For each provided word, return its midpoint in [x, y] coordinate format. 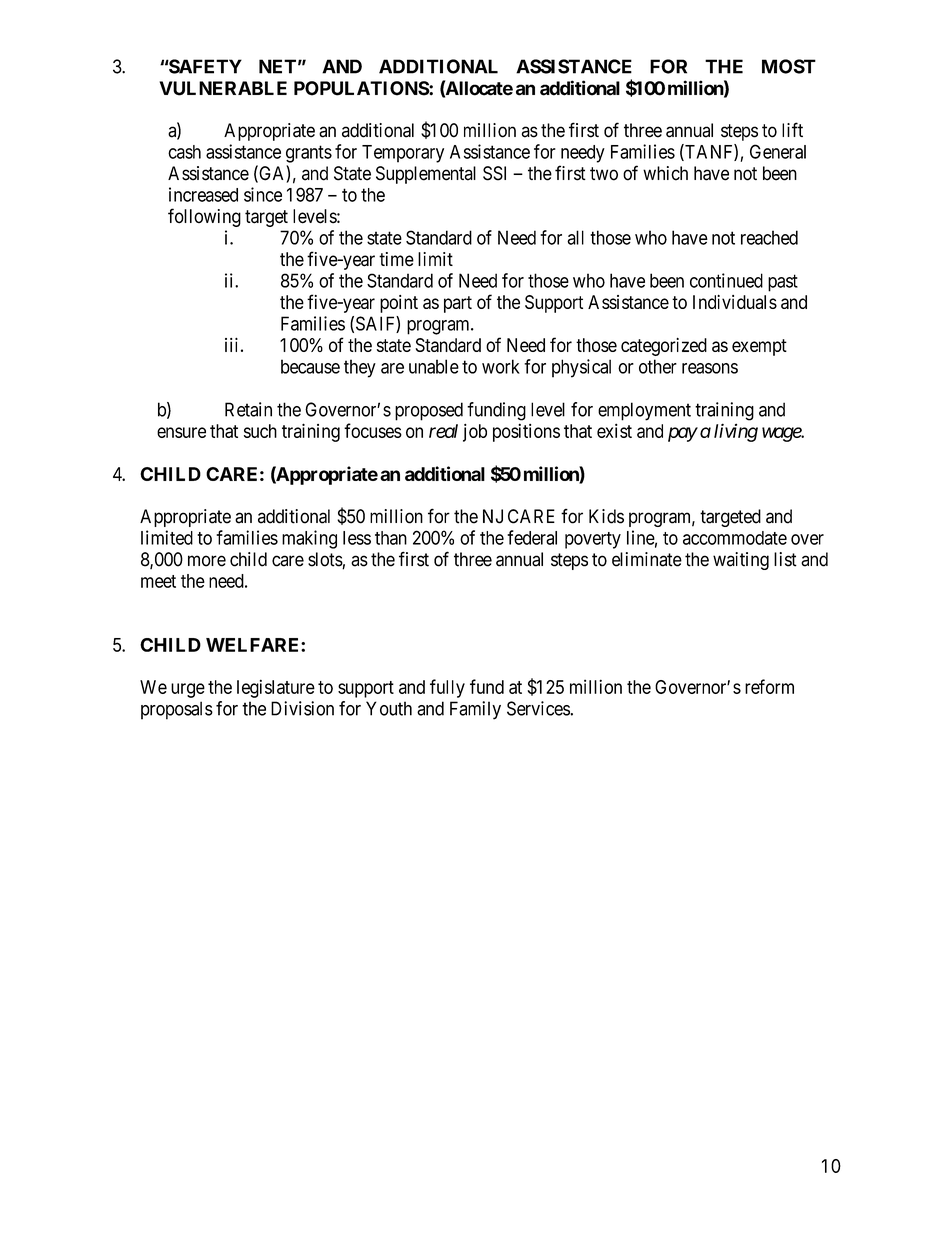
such [260, 431]
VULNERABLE [223, 88]
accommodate [735, 538]
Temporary [403, 154]
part [458, 304]
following [204, 217]
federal [532, 537]
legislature [276, 688]
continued [726, 280]
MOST [789, 66]
